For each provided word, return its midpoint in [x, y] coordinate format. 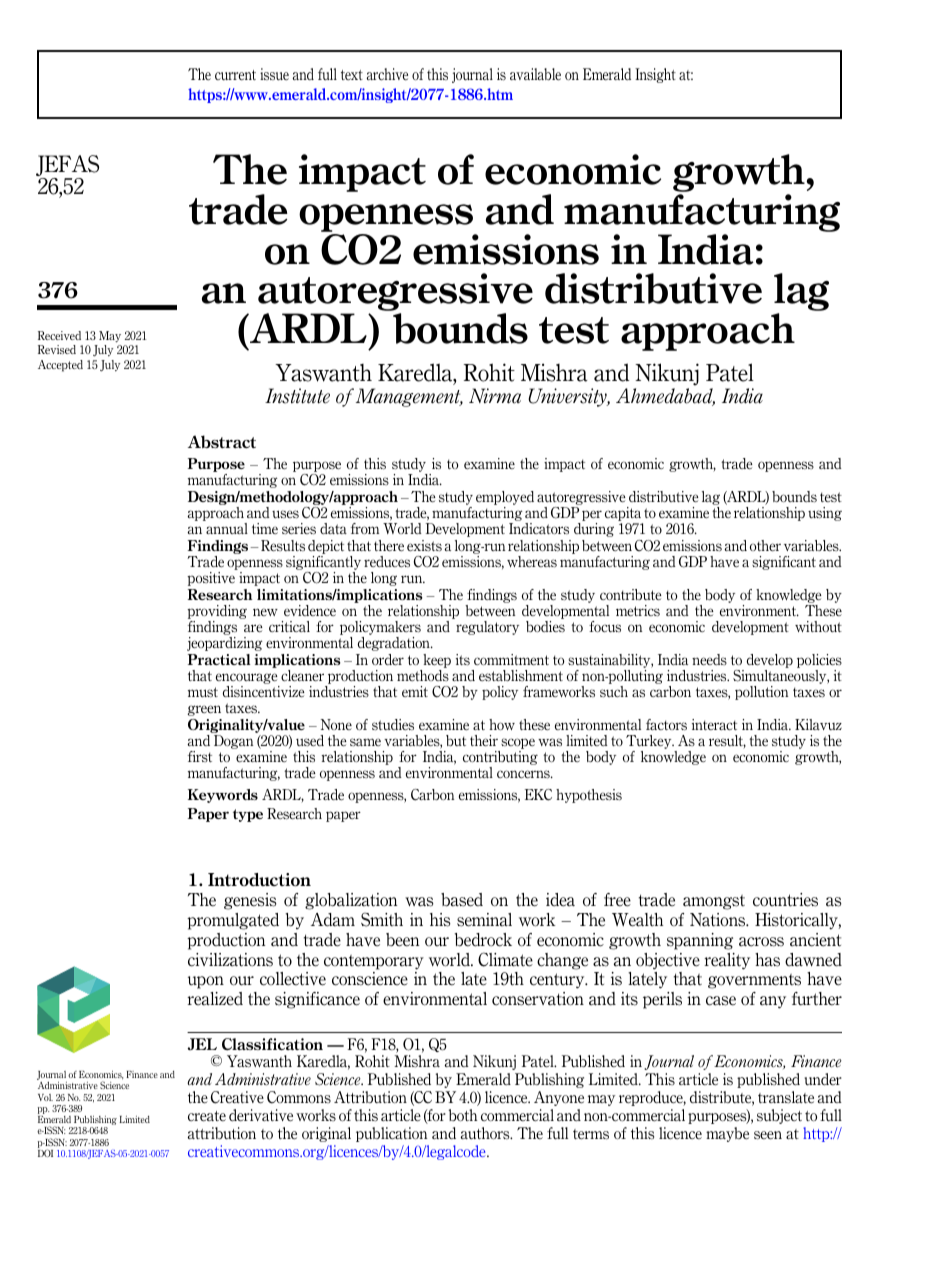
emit [415, 691]
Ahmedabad [665, 397]
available [535, 74]
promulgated [233, 921]
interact [714, 724]
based [462, 900]
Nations [719, 920]
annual [227, 528]
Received [59, 335]
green [204, 710]
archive [387, 74]
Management [409, 397]
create [207, 1116]
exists [424, 546]
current [235, 75]
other [765, 545]
